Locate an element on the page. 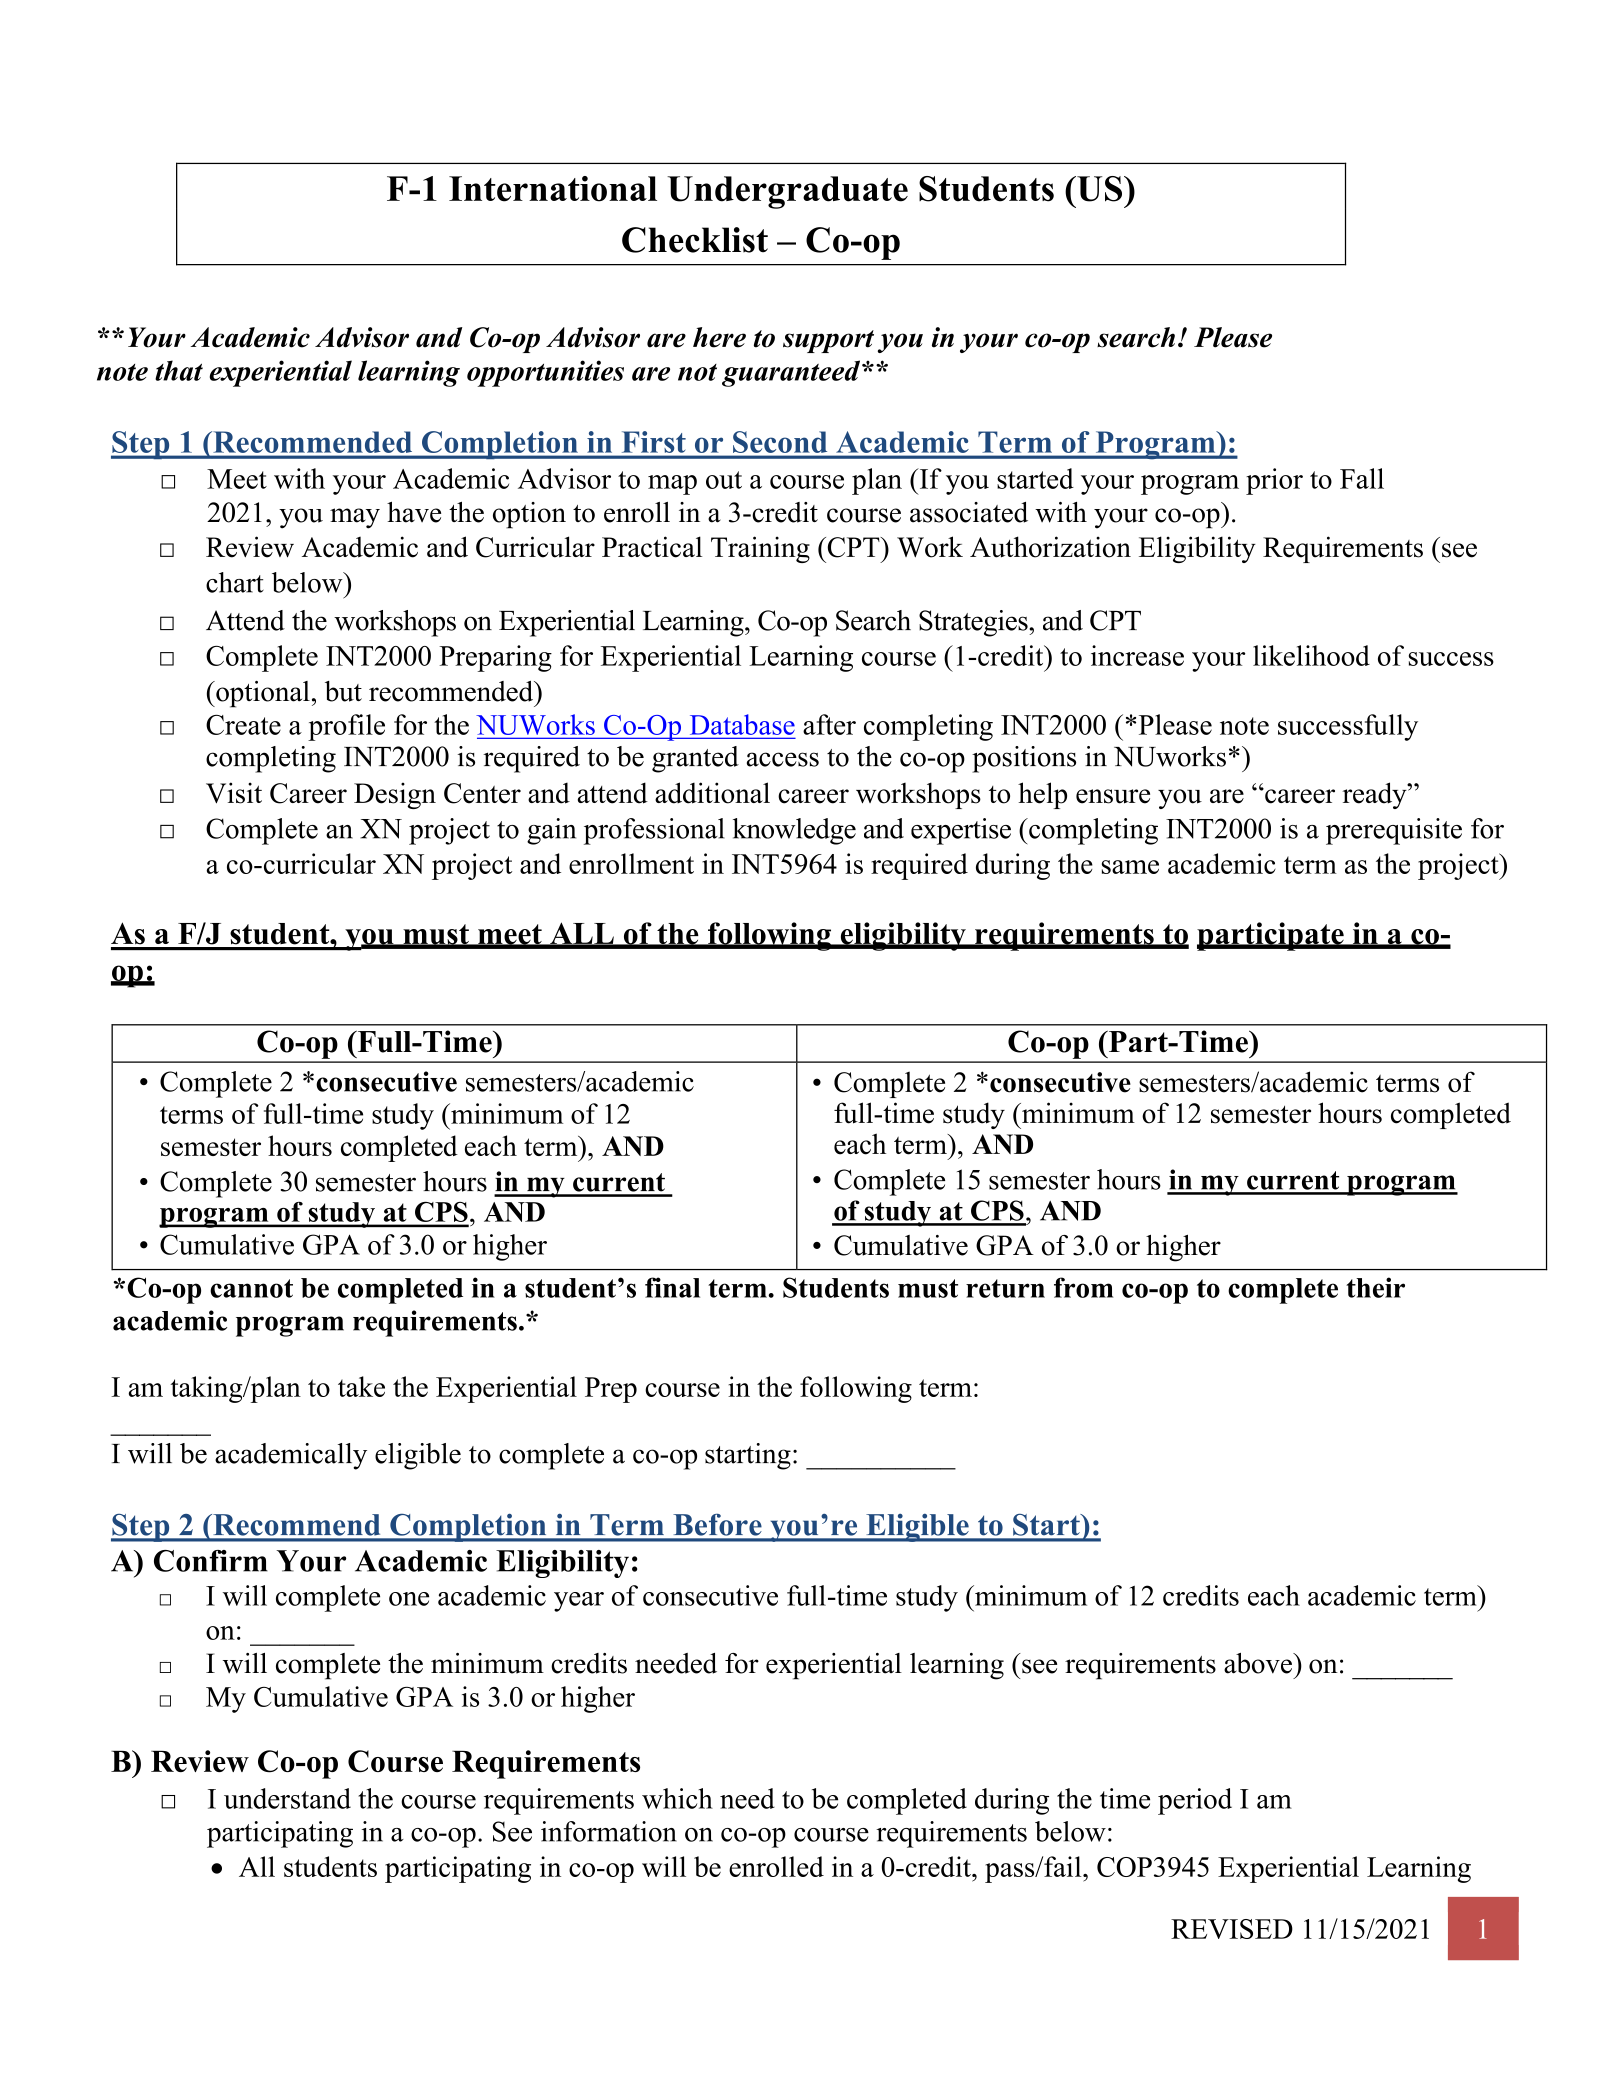 The width and height of the page is (1612, 2087). same is located at coordinates (1130, 867).
